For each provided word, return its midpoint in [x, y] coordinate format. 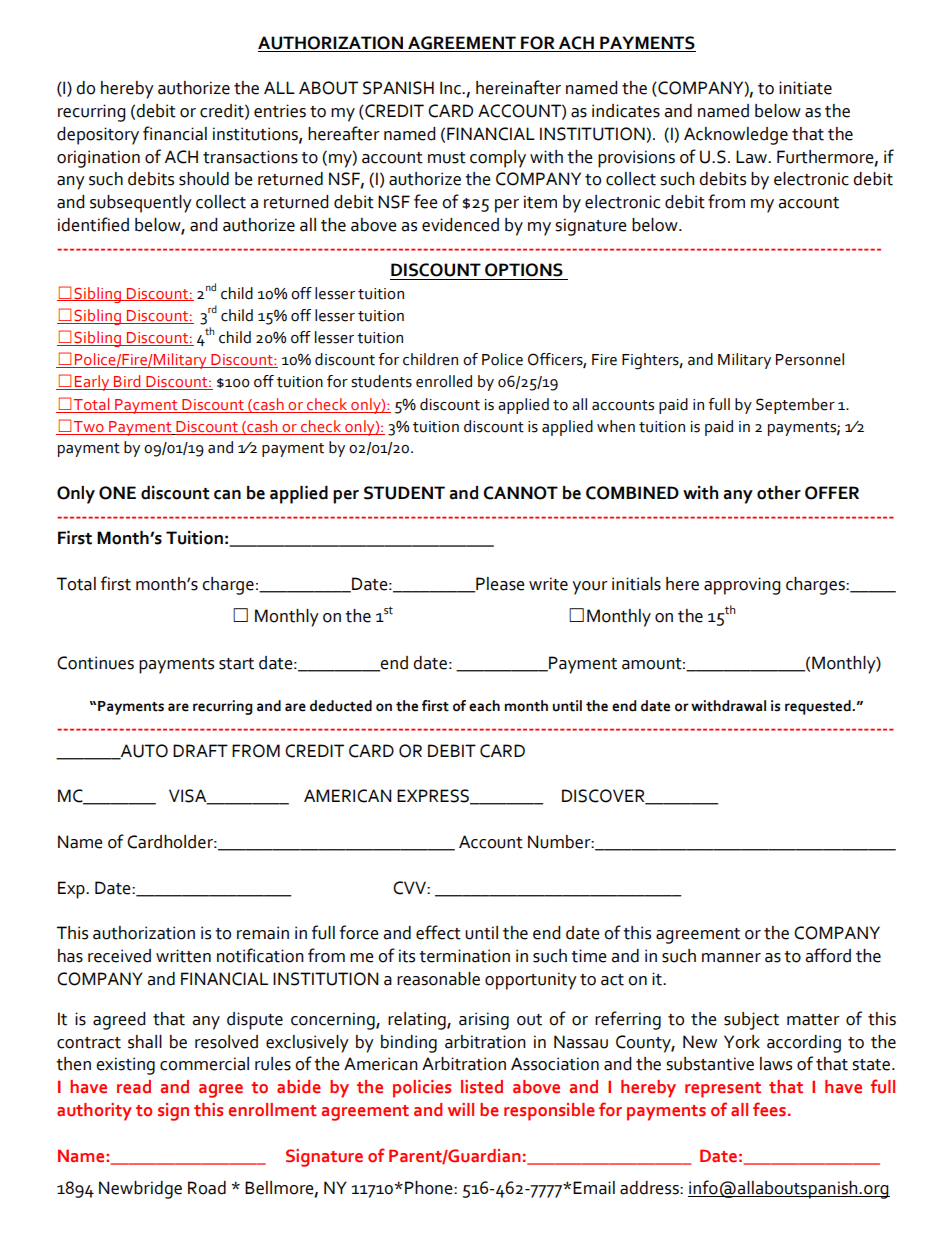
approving [742, 586]
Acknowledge [736, 136]
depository [98, 136]
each [484, 706]
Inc [451, 88]
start [236, 664]
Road [207, 1188]
